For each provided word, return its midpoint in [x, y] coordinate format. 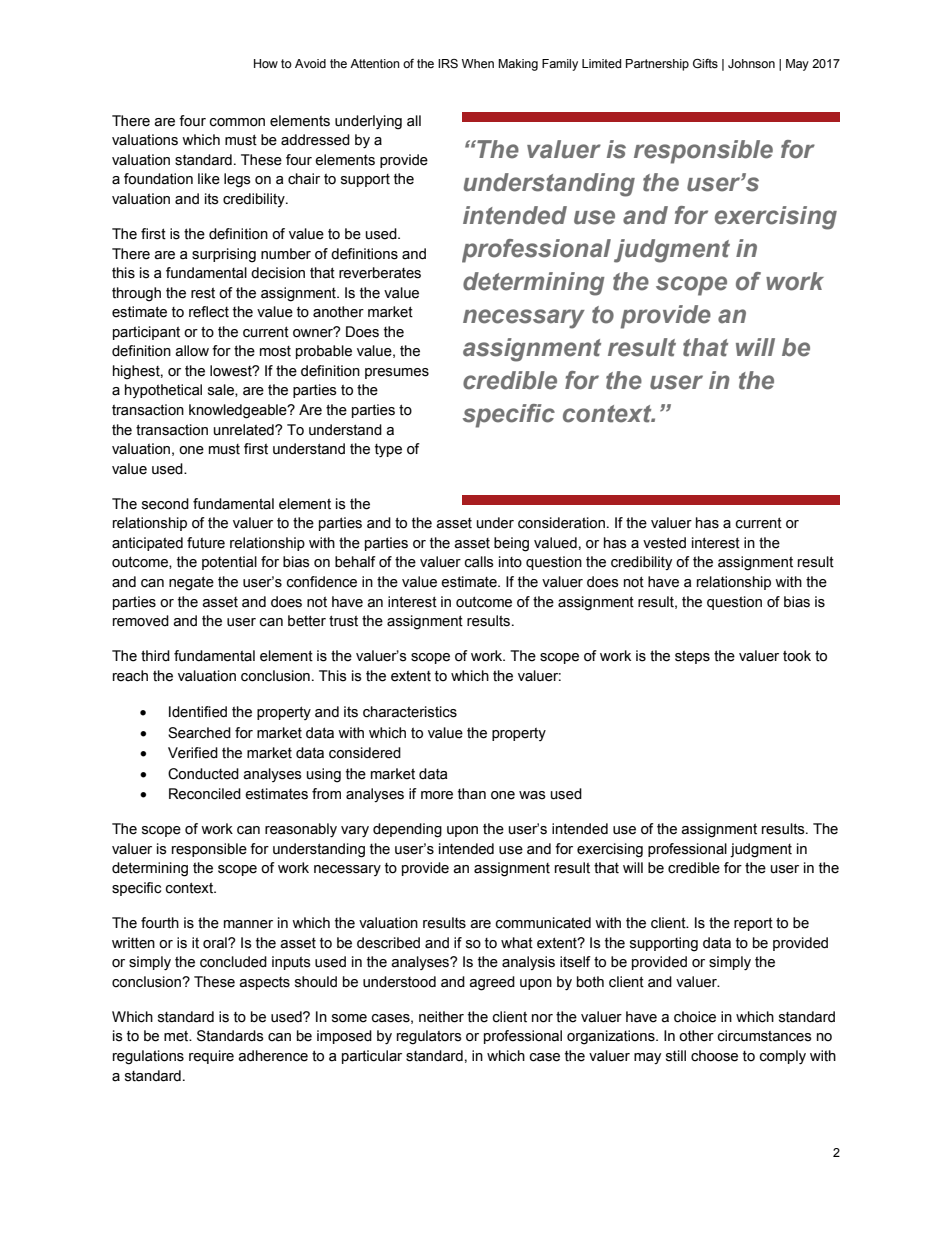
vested [664, 543]
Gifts [705, 64]
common [237, 122]
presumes [397, 373]
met [177, 1036]
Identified [198, 712]
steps [692, 657]
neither [441, 1017]
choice [695, 1017]
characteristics [410, 712]
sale [222, 390]
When [478, 63]
